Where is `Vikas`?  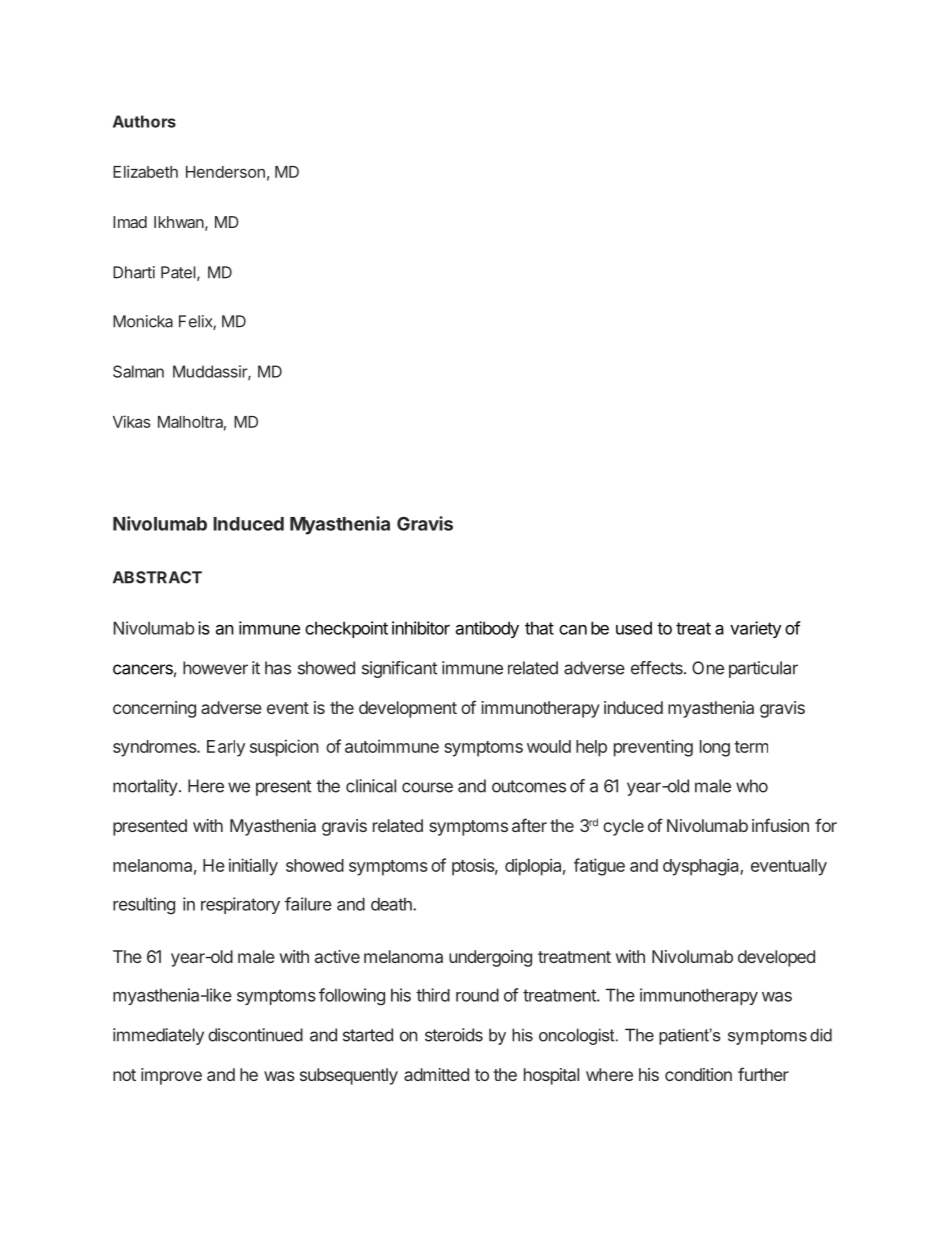 Vikas is located at coordinates (132, 421).
